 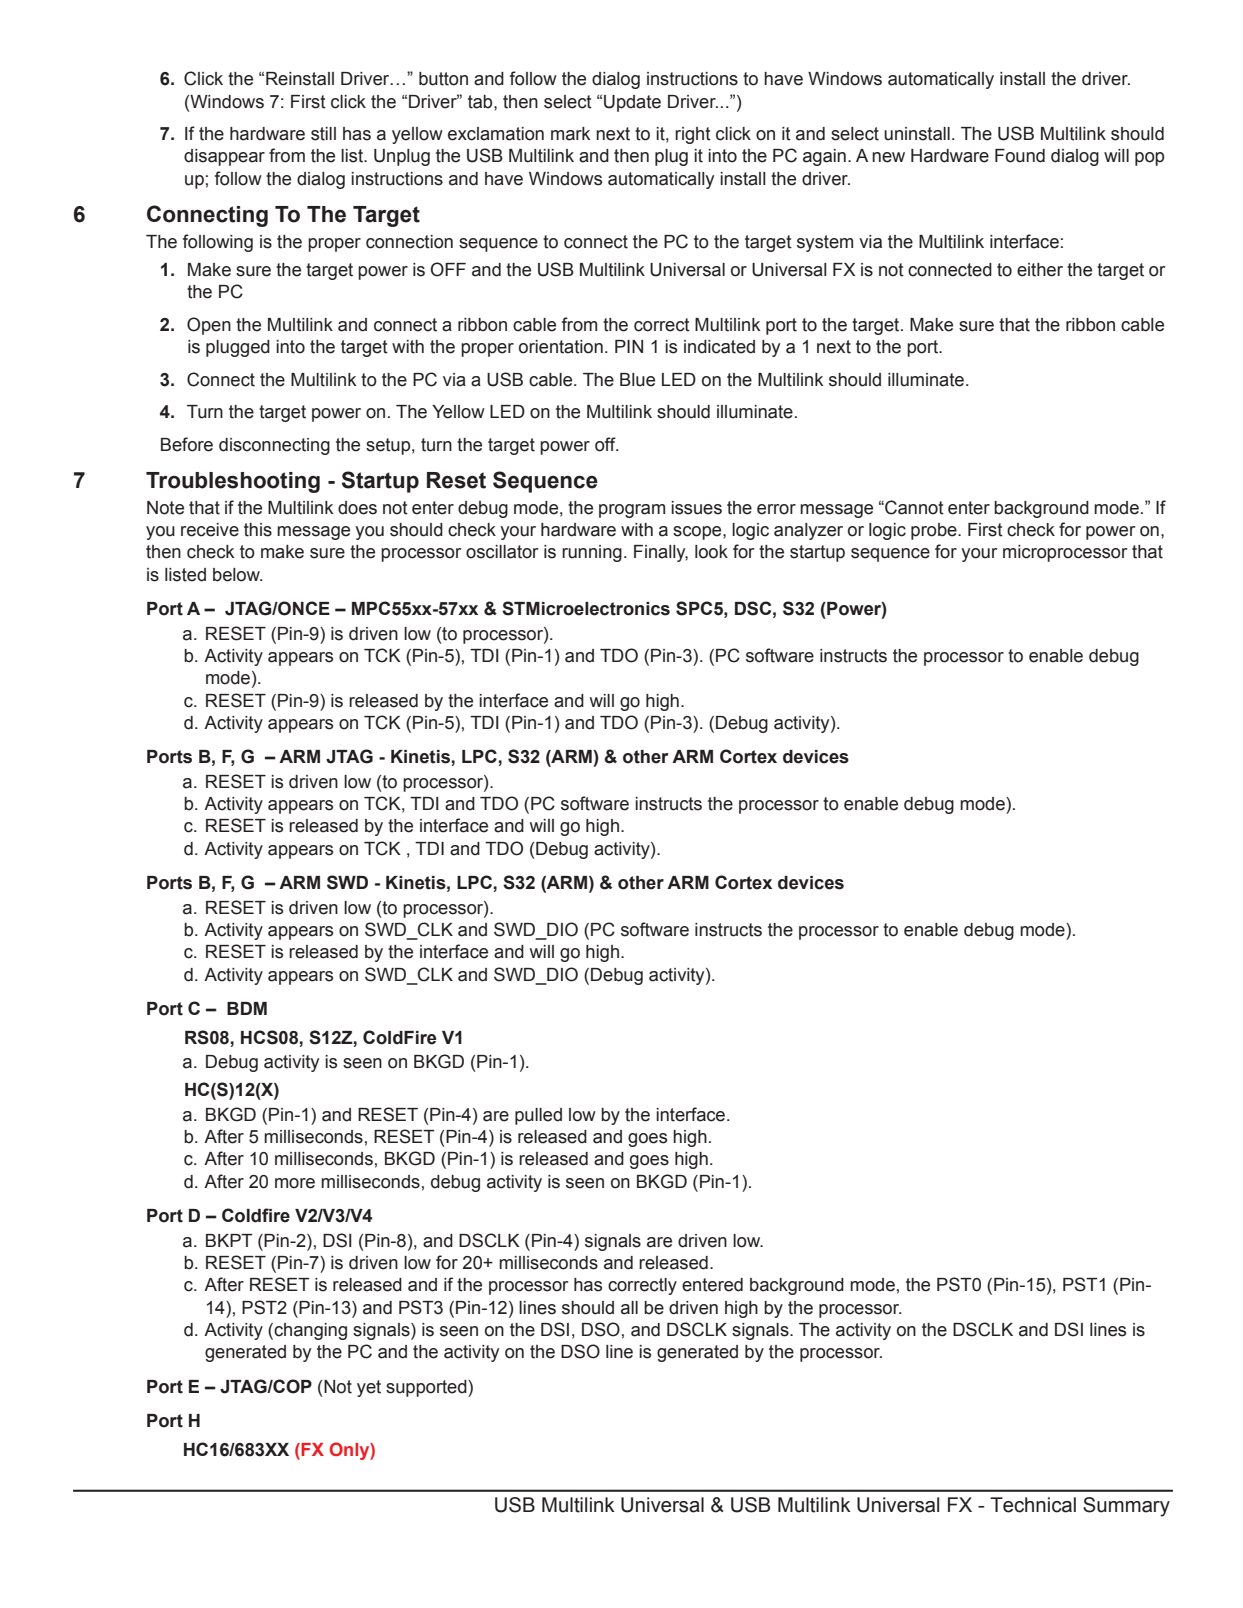 I want to click on yet, so click(x=369, y=1388).
